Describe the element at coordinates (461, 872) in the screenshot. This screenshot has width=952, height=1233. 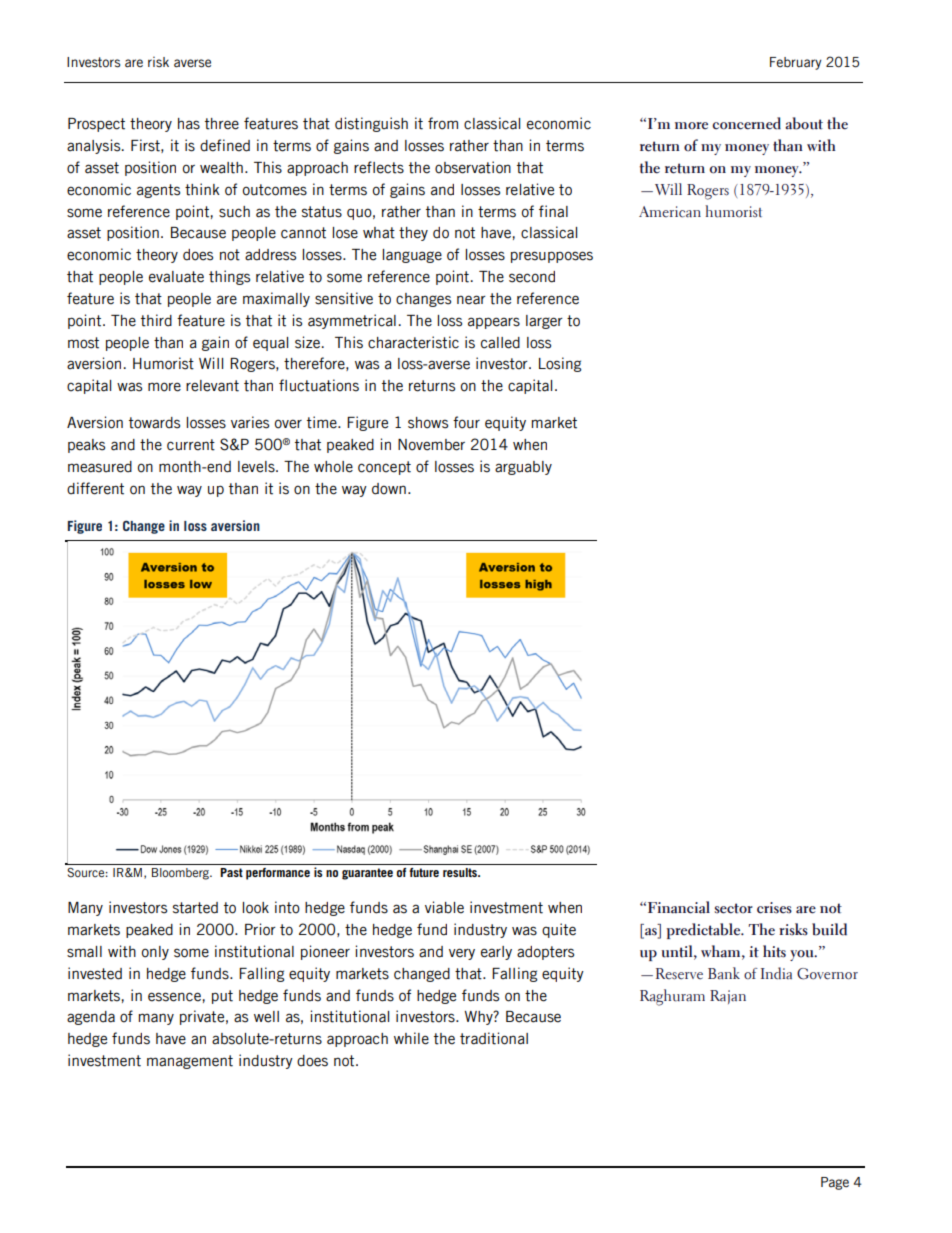
I see `results` at that location.
